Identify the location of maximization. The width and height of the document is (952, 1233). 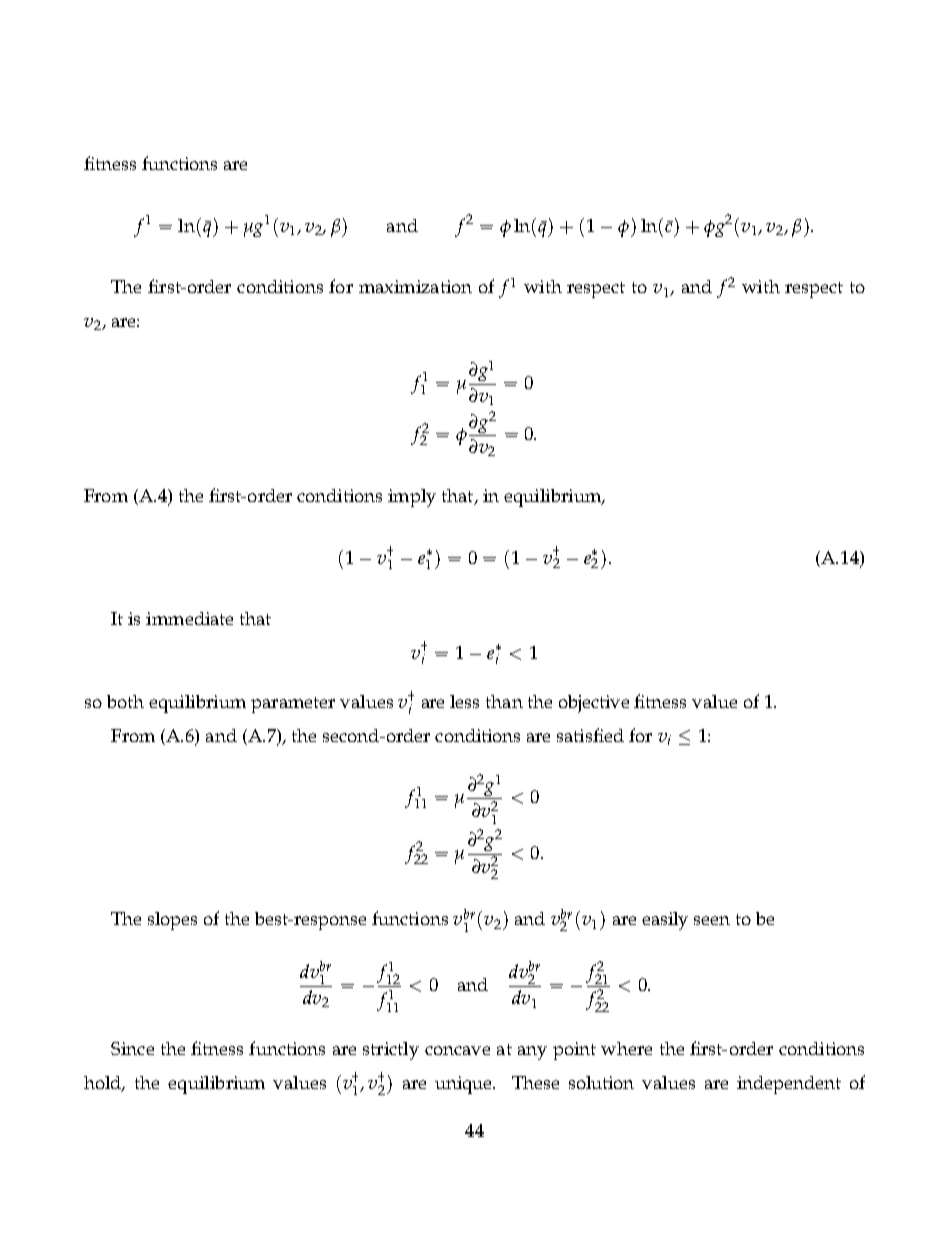
(415, 286).
